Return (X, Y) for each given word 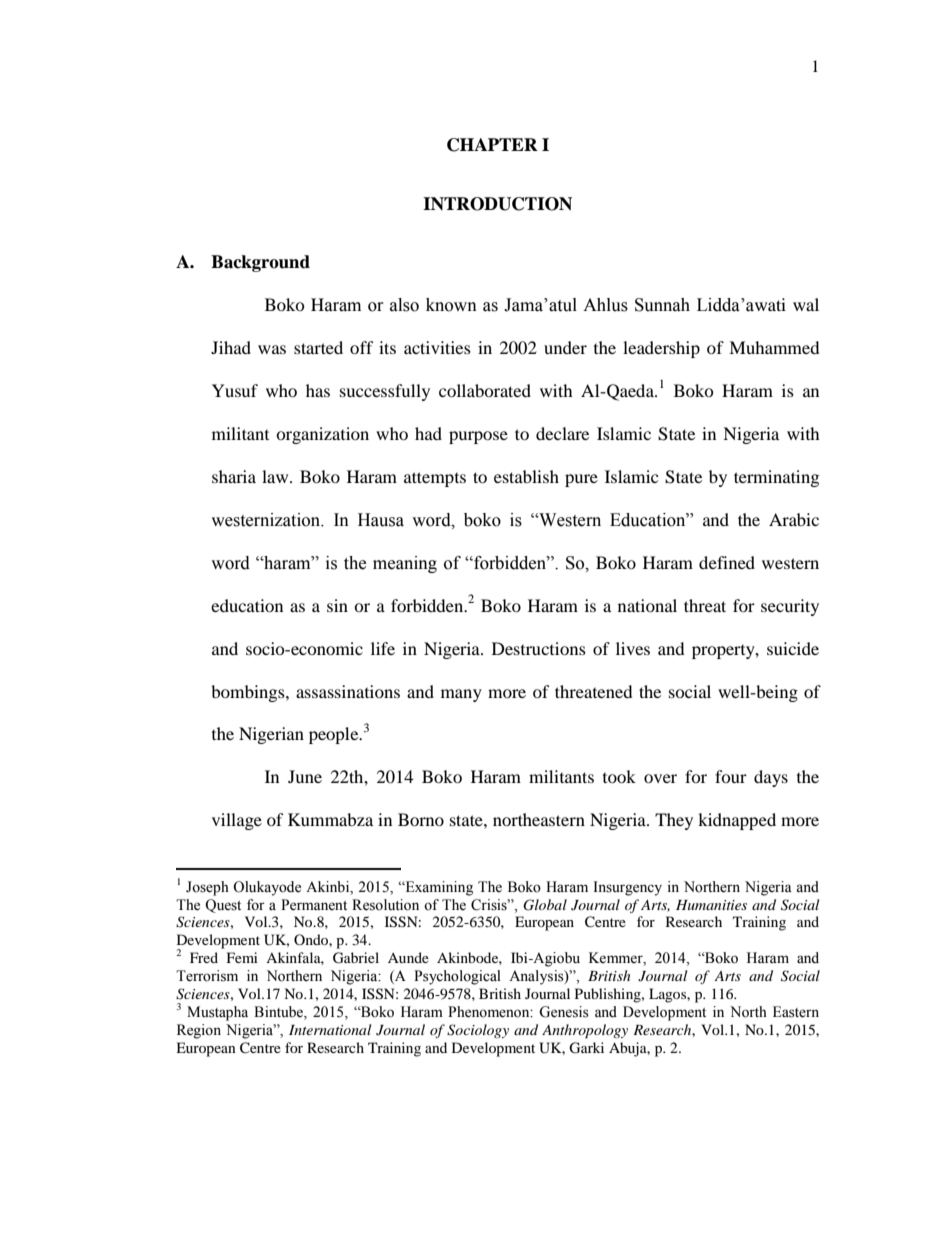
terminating (776, 478)
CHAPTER (492, 145)
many (461, 695)
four (731, 776)
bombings (249, 693)
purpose (478, 437)
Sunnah (662, 305)
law (276, 476)
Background (260, 263)
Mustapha (217, 1013)
